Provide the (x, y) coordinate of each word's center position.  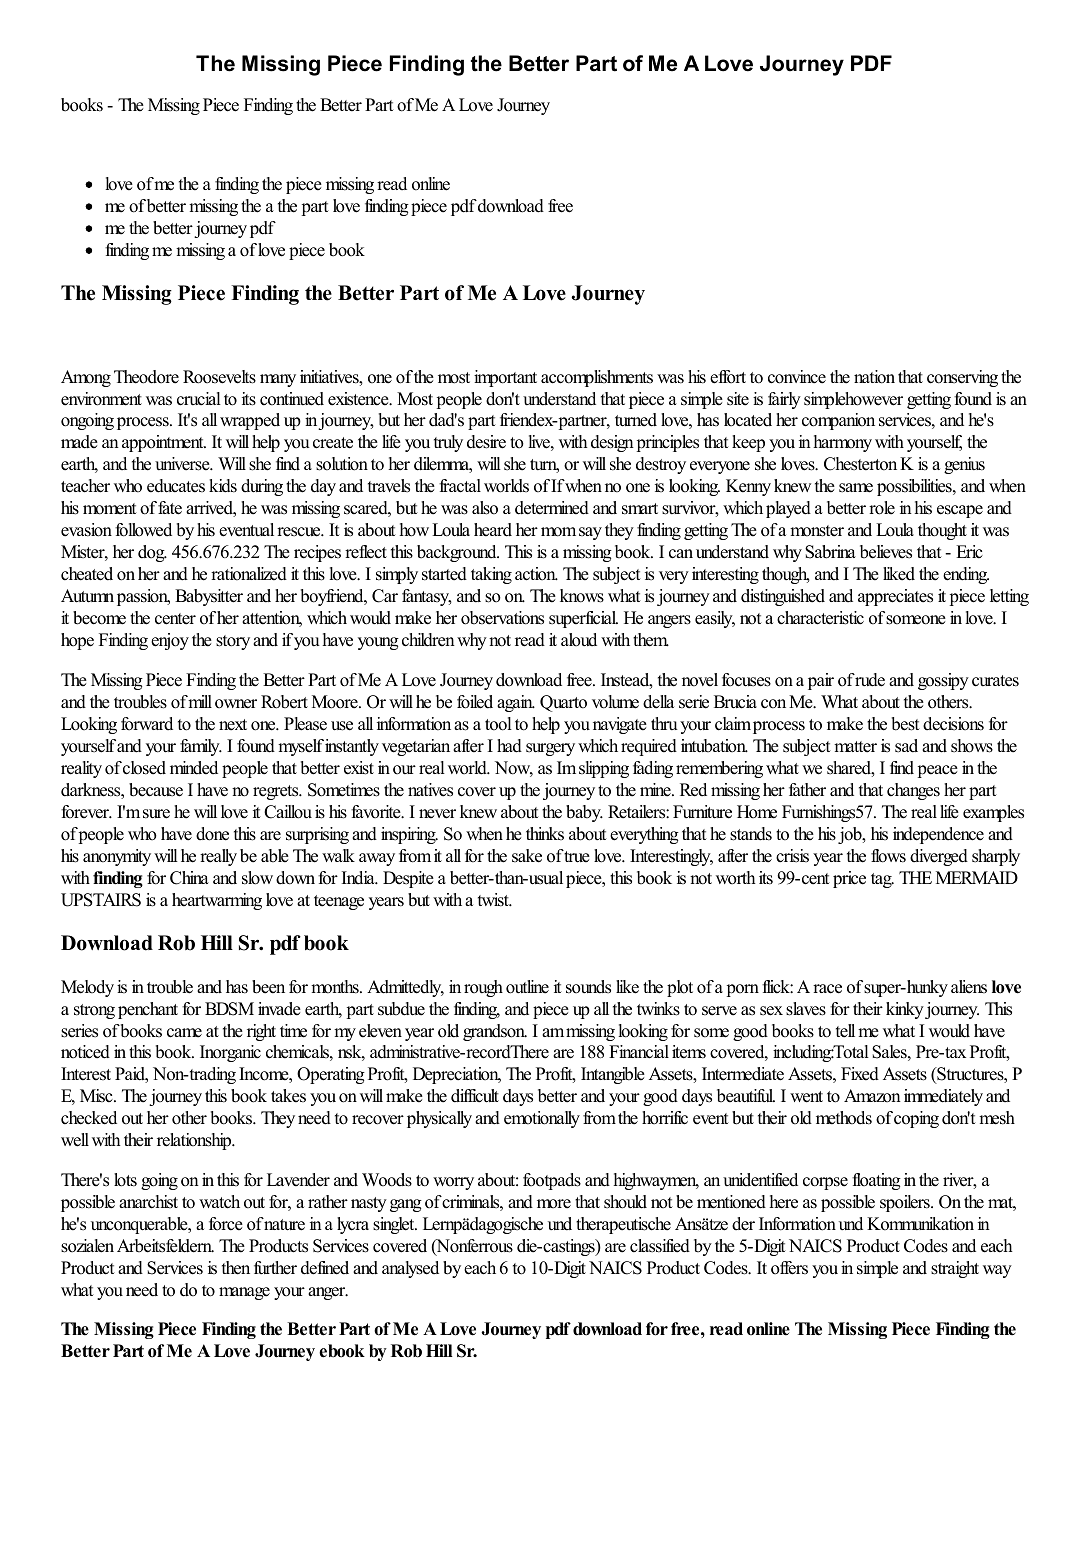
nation (874, 377)
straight (955, 1269)
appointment (164, 443)
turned (636, 420)
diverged (939, 857)
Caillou (288, 812)
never (437, 814)
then (236, 1268)
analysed (410, 1269)
